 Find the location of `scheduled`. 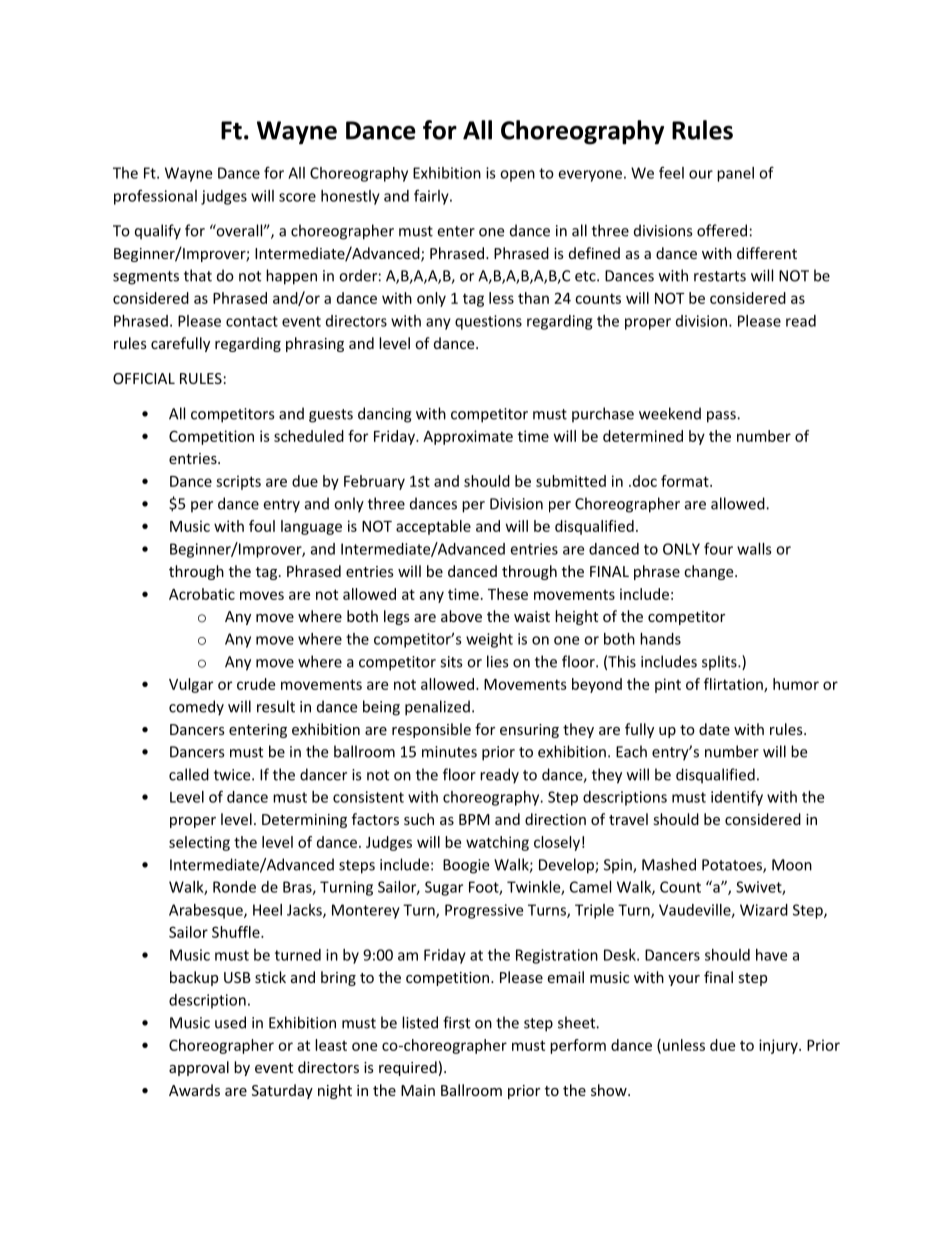

scheduled is located at coordinates (309, 436).
